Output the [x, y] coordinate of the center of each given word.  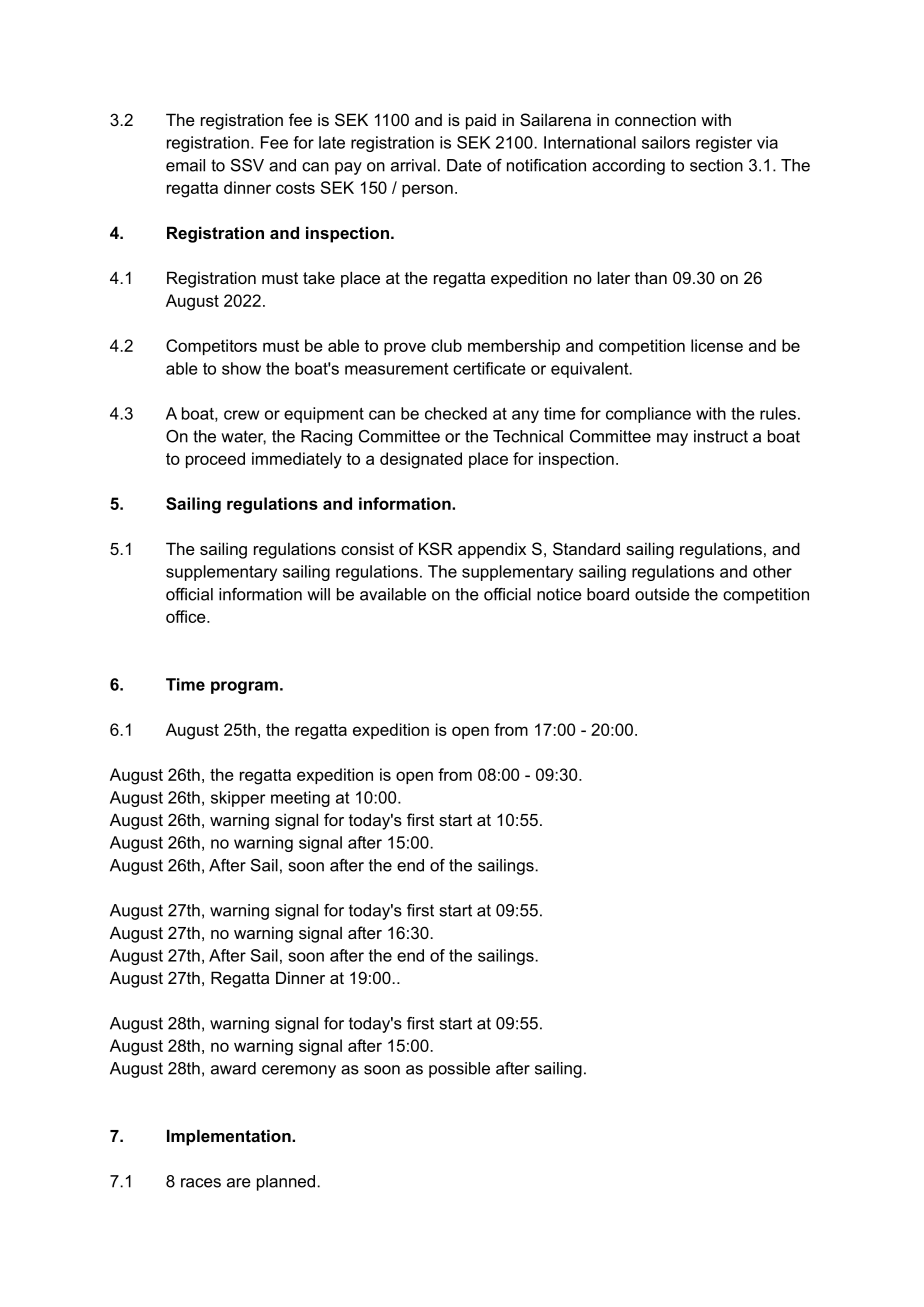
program [244, 687]
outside [662, 594]
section [716, 165]
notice [559, 594]
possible [459, 1070]
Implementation [230, 1137]
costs [295, 188]
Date [464, 165]
